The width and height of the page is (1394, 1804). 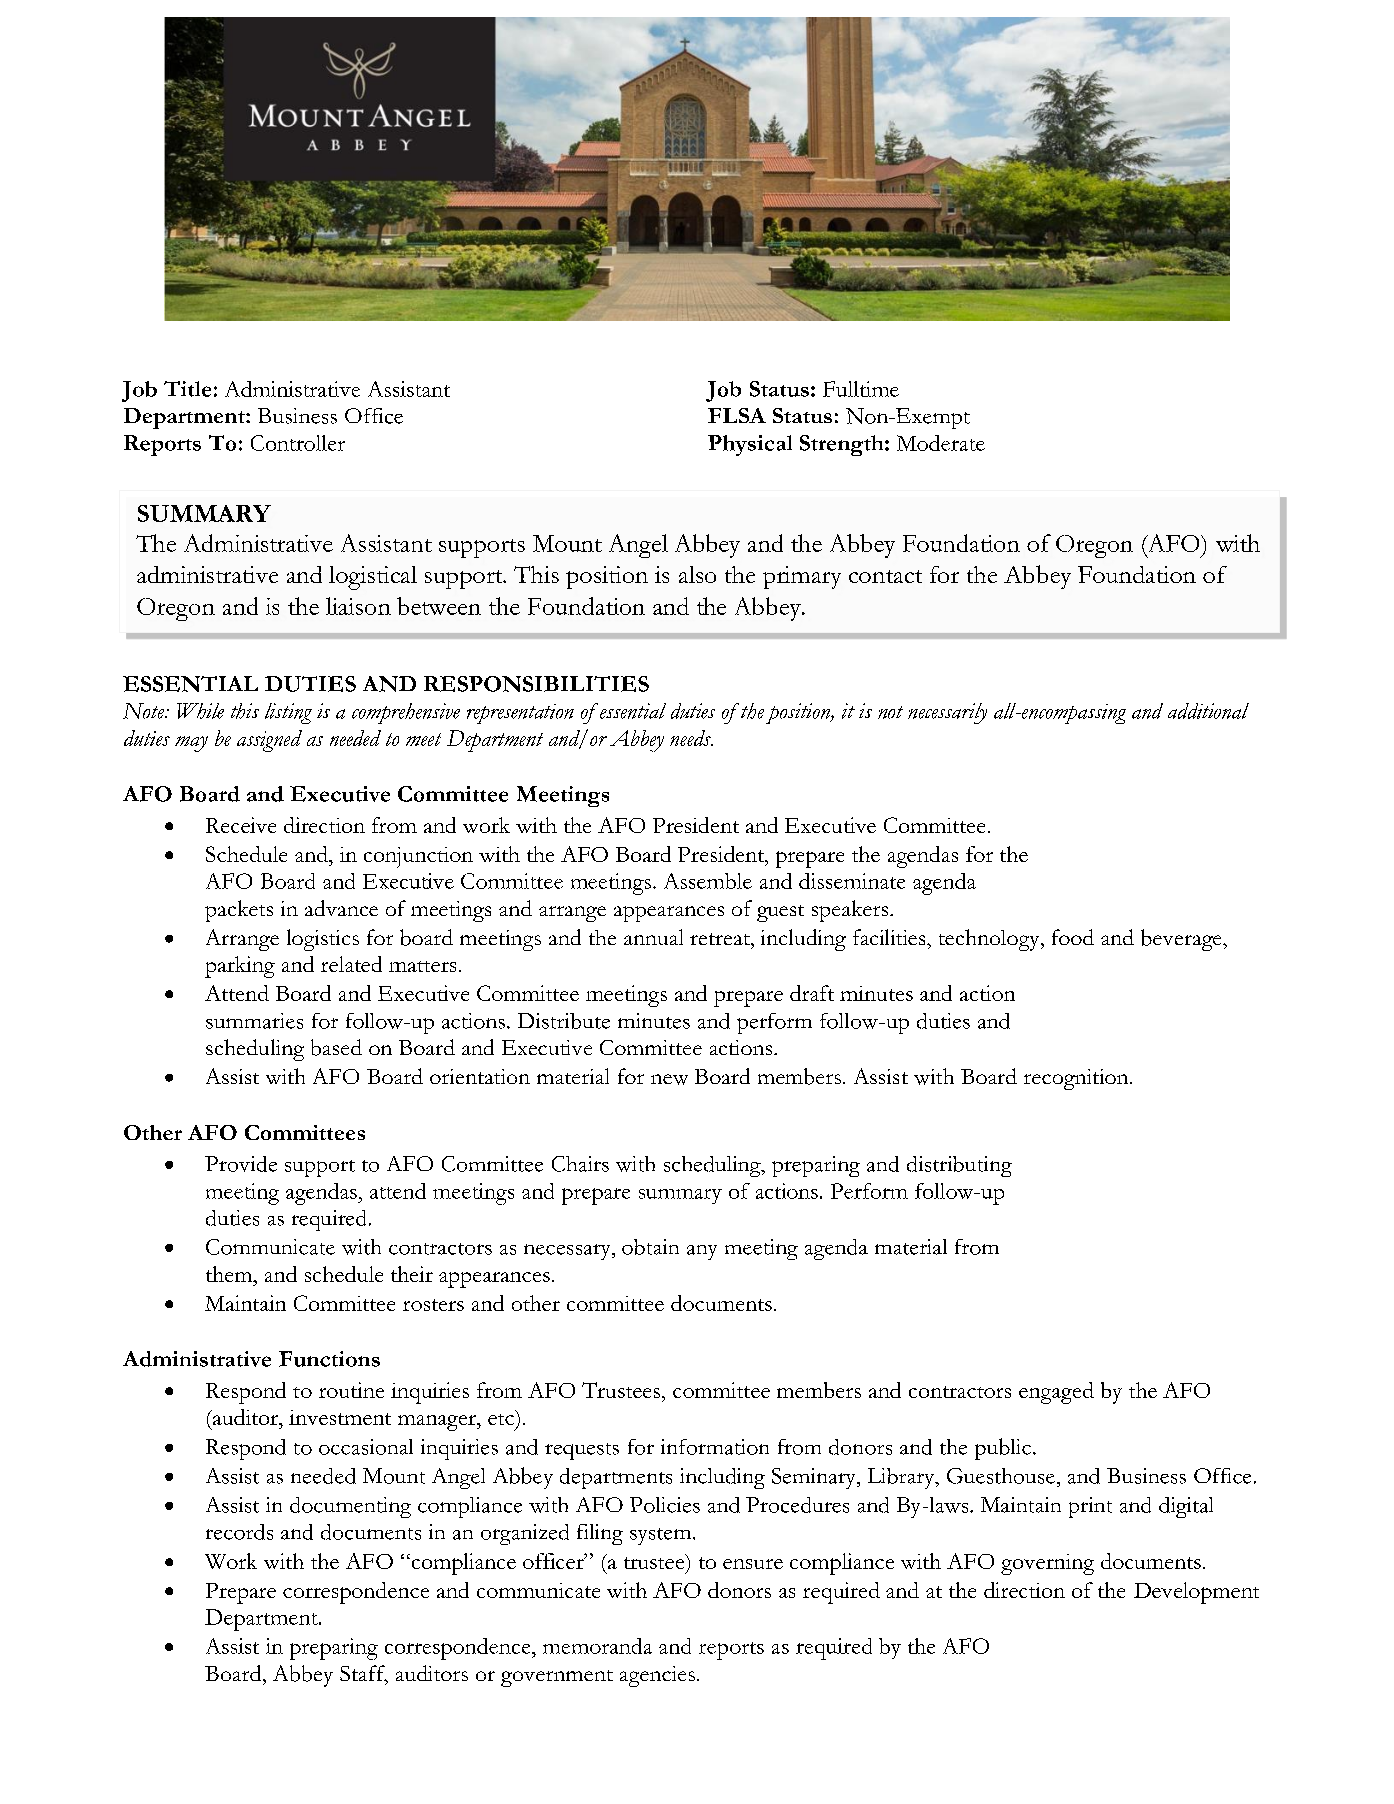 I want to click on Receive, so click(x=241, y=825).
